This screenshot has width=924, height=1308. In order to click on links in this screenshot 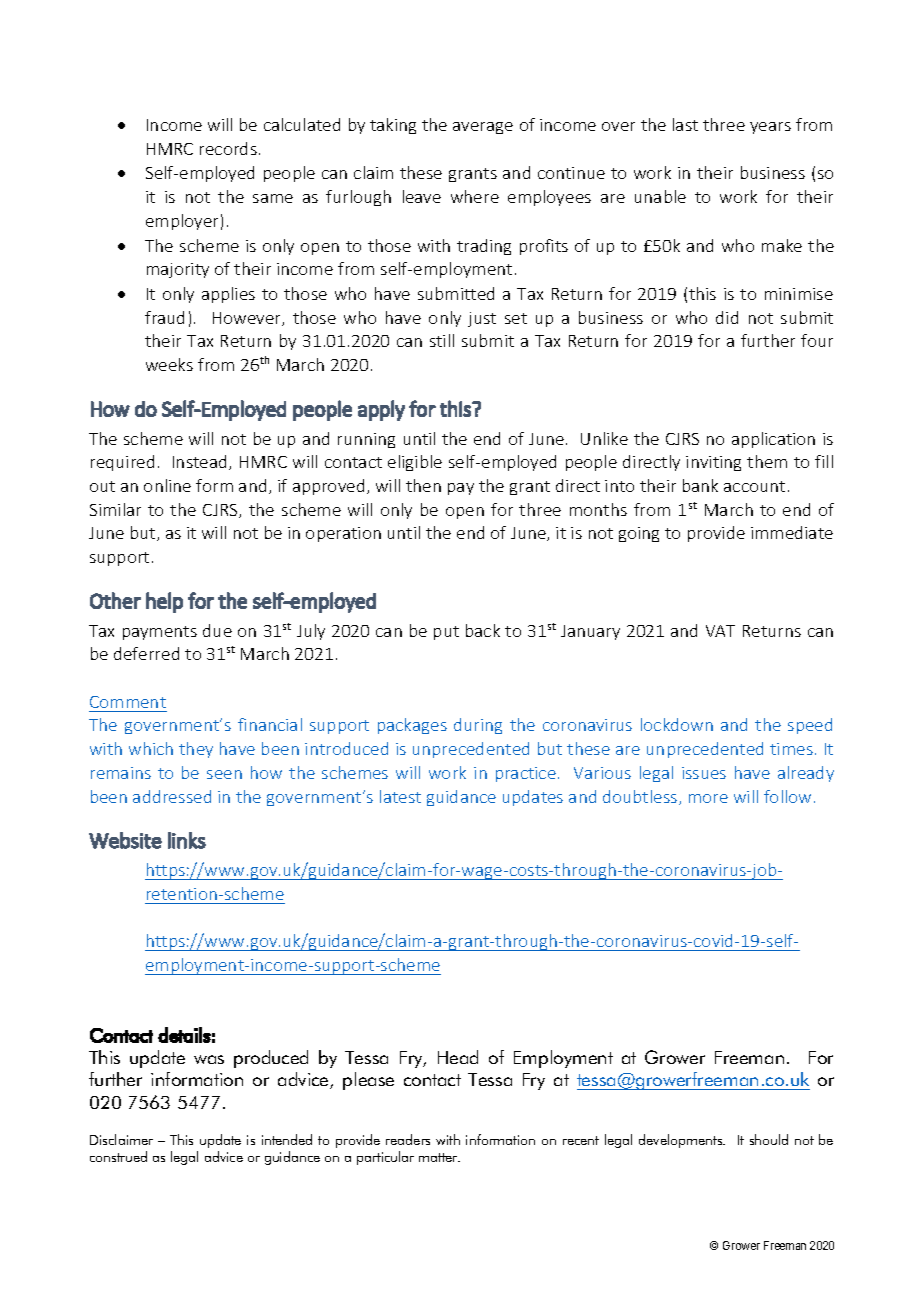, I will do `click(187, 840)`.
